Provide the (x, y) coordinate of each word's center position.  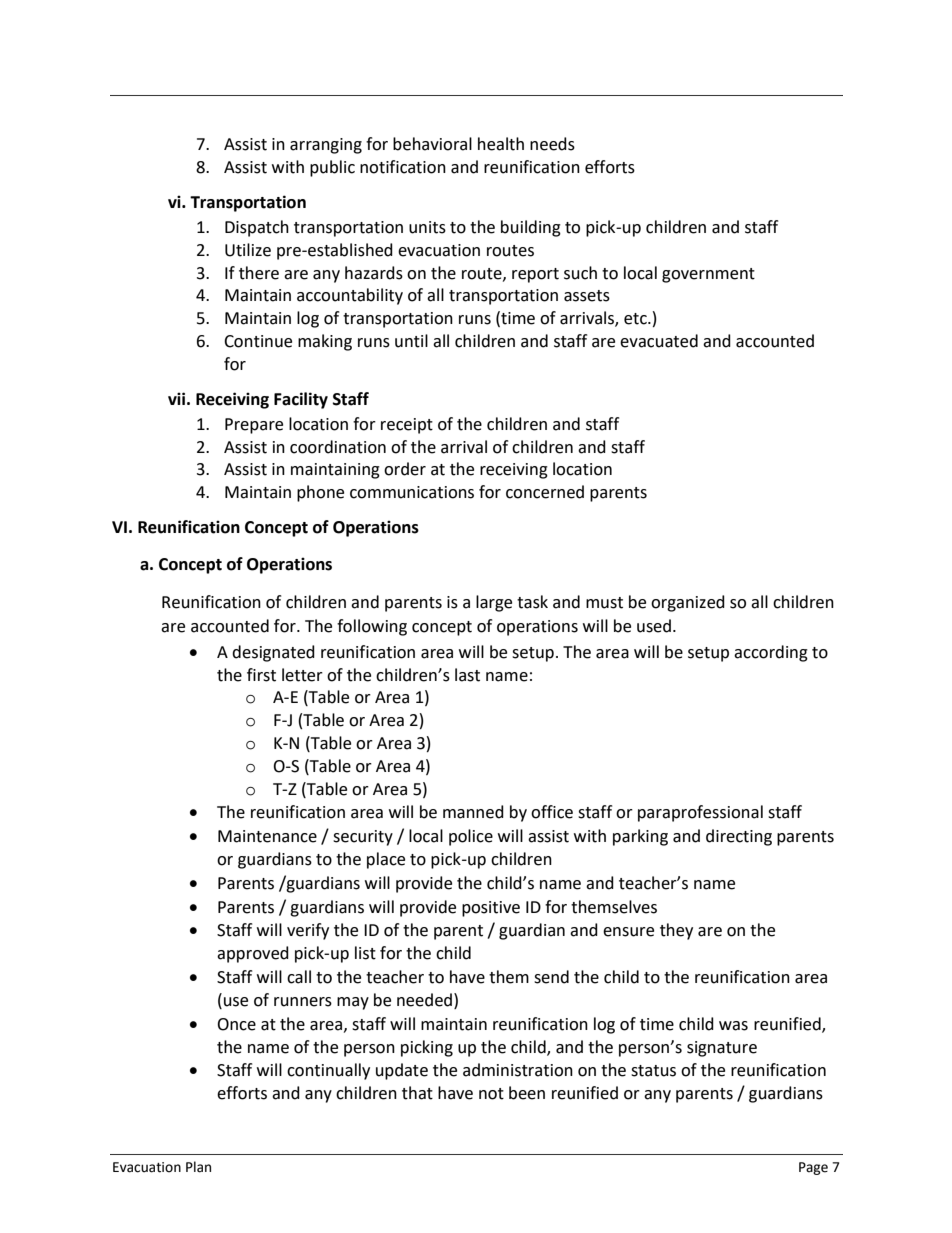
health (501, 144)
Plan (198, 1167)
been (527, 1093)
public (332, 168)
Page (813, 1168)
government (708, 275)
